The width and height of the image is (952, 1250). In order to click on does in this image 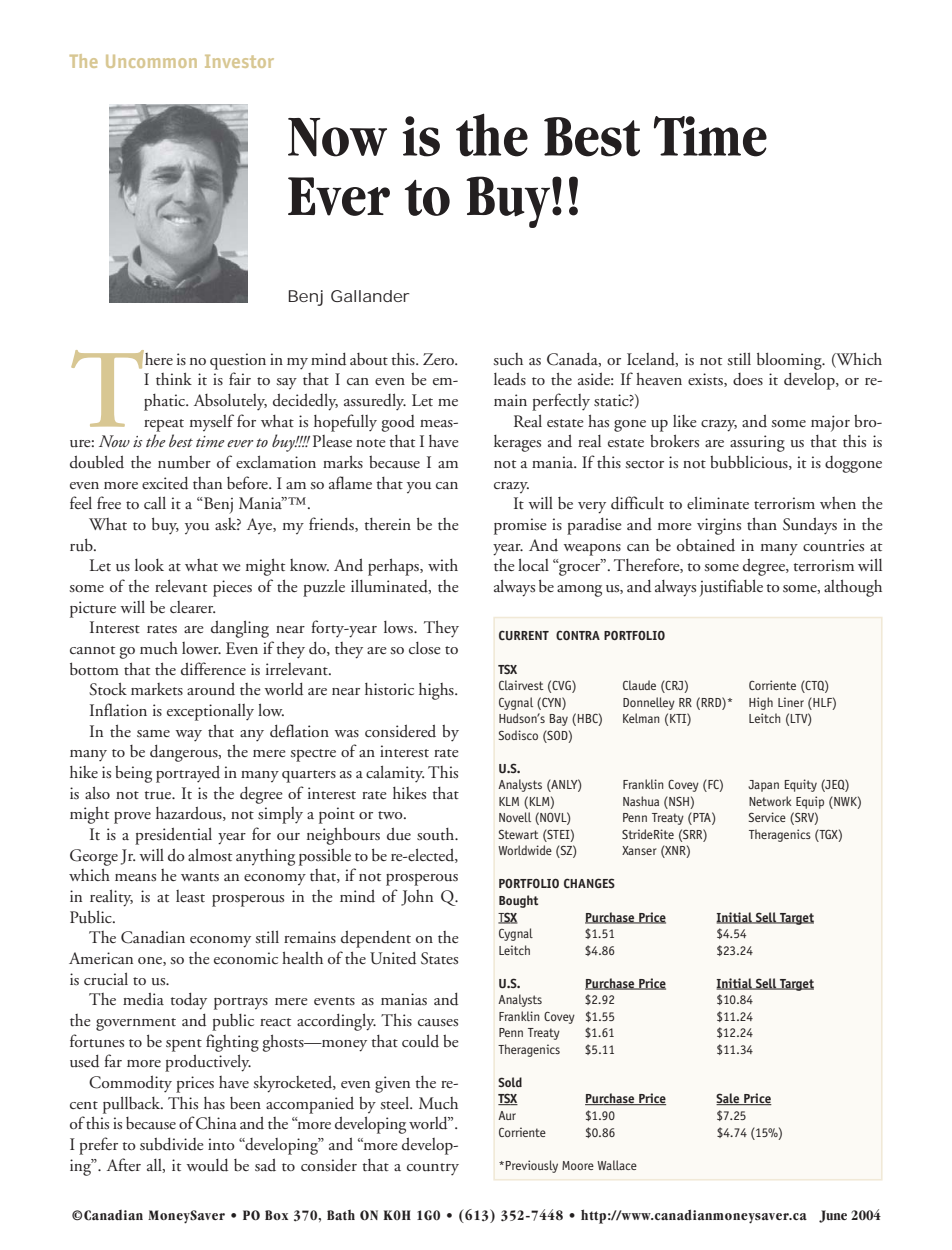, I will do `click(748, 379)`.
